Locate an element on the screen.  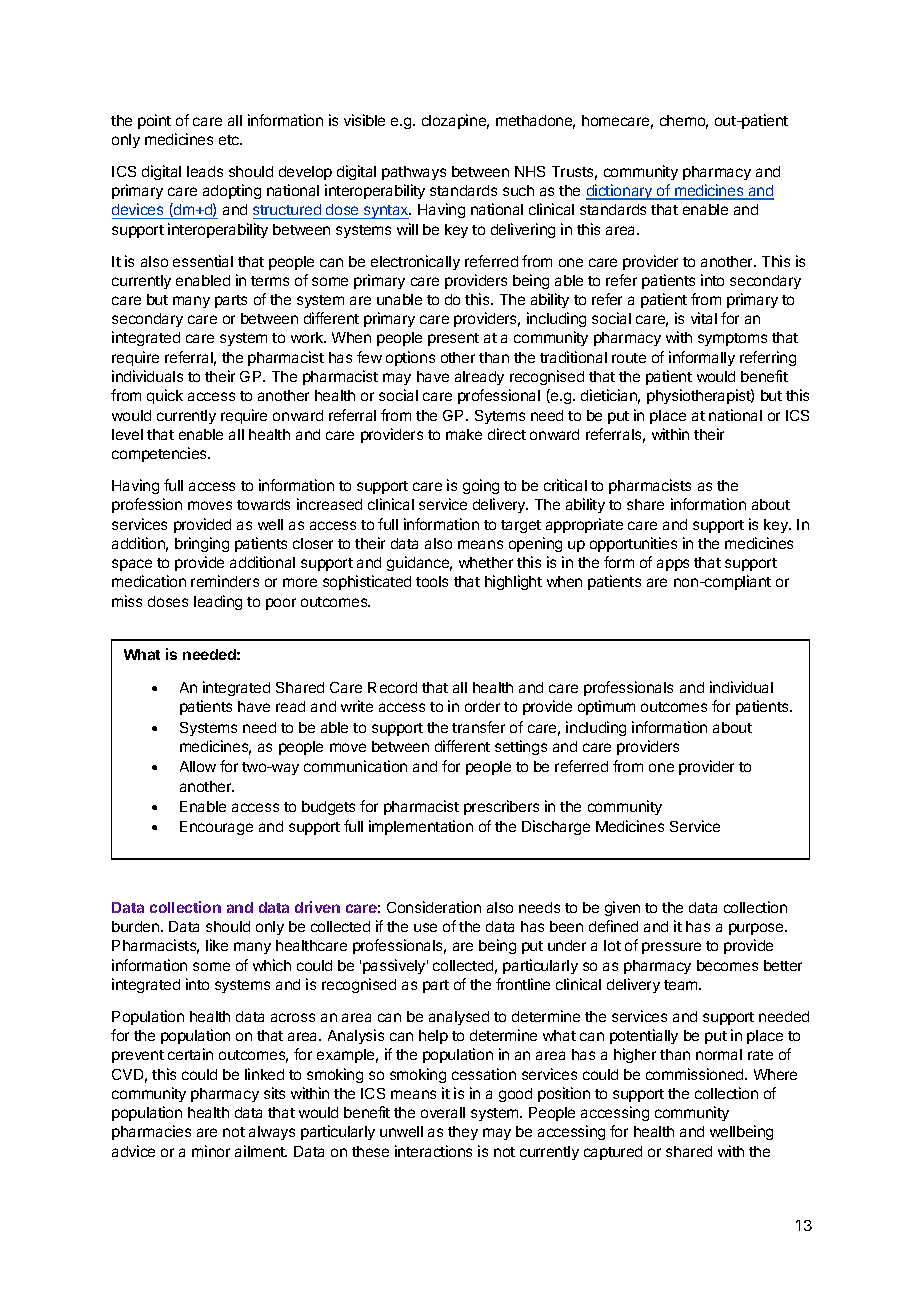
normal is located at coordinates (719, 1054).
